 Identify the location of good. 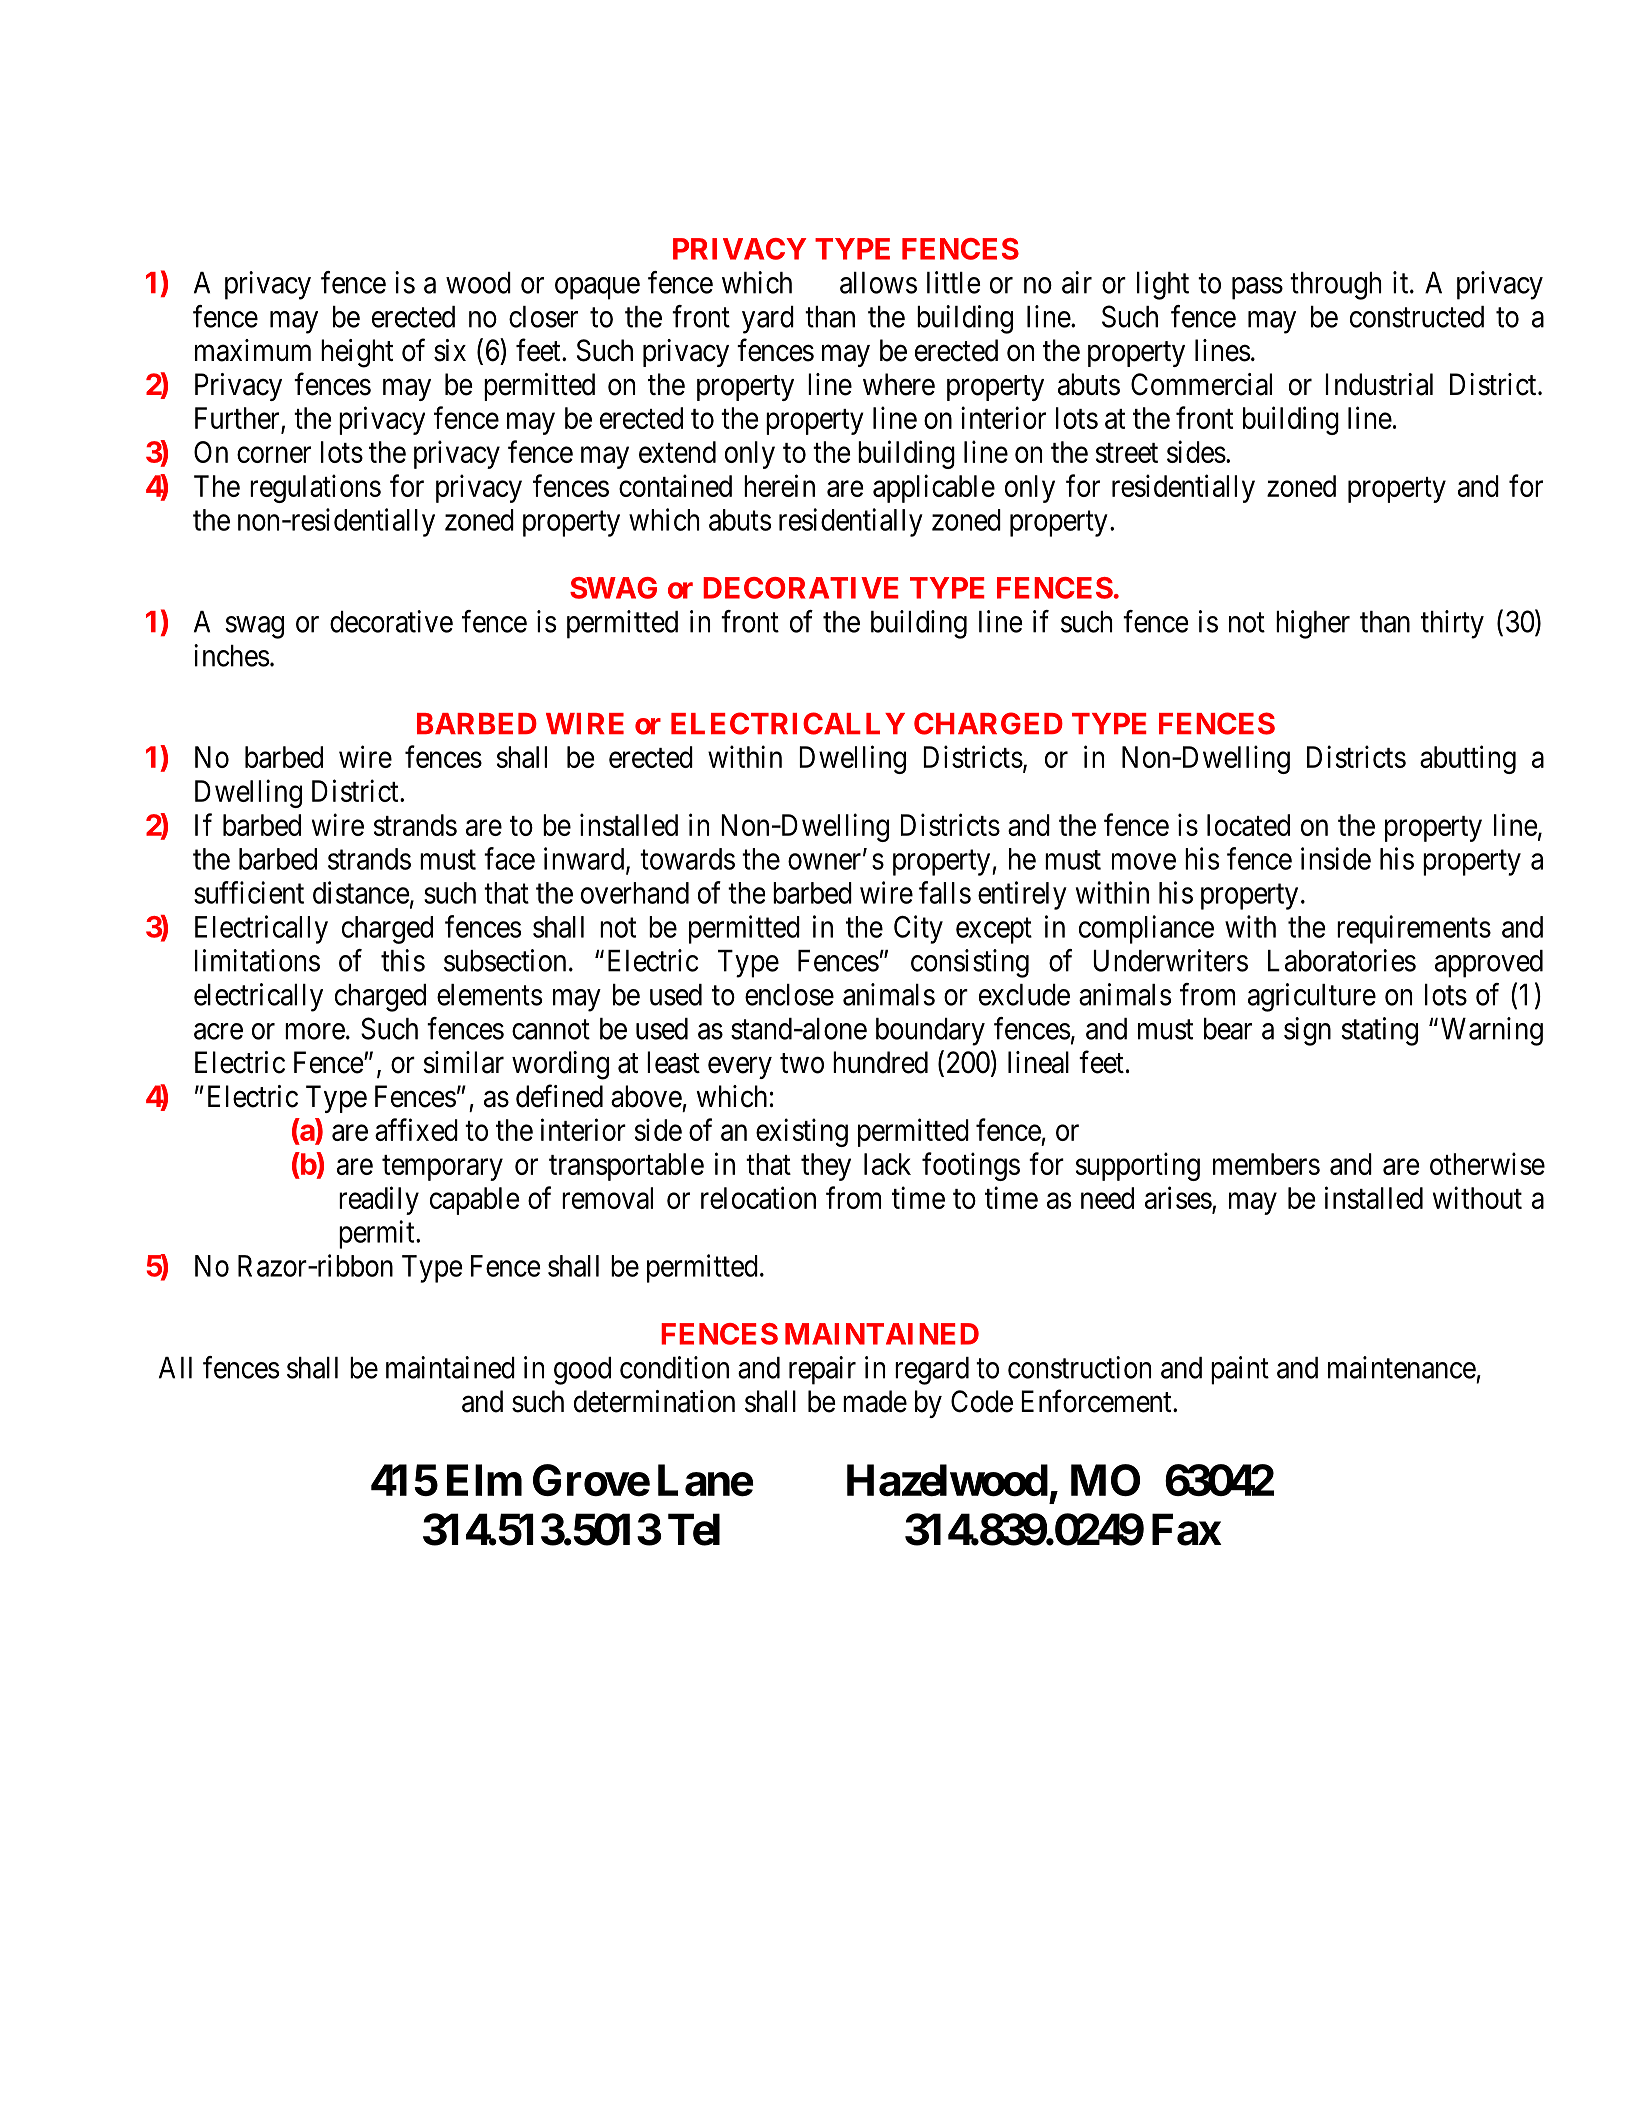
(582, 1371).
